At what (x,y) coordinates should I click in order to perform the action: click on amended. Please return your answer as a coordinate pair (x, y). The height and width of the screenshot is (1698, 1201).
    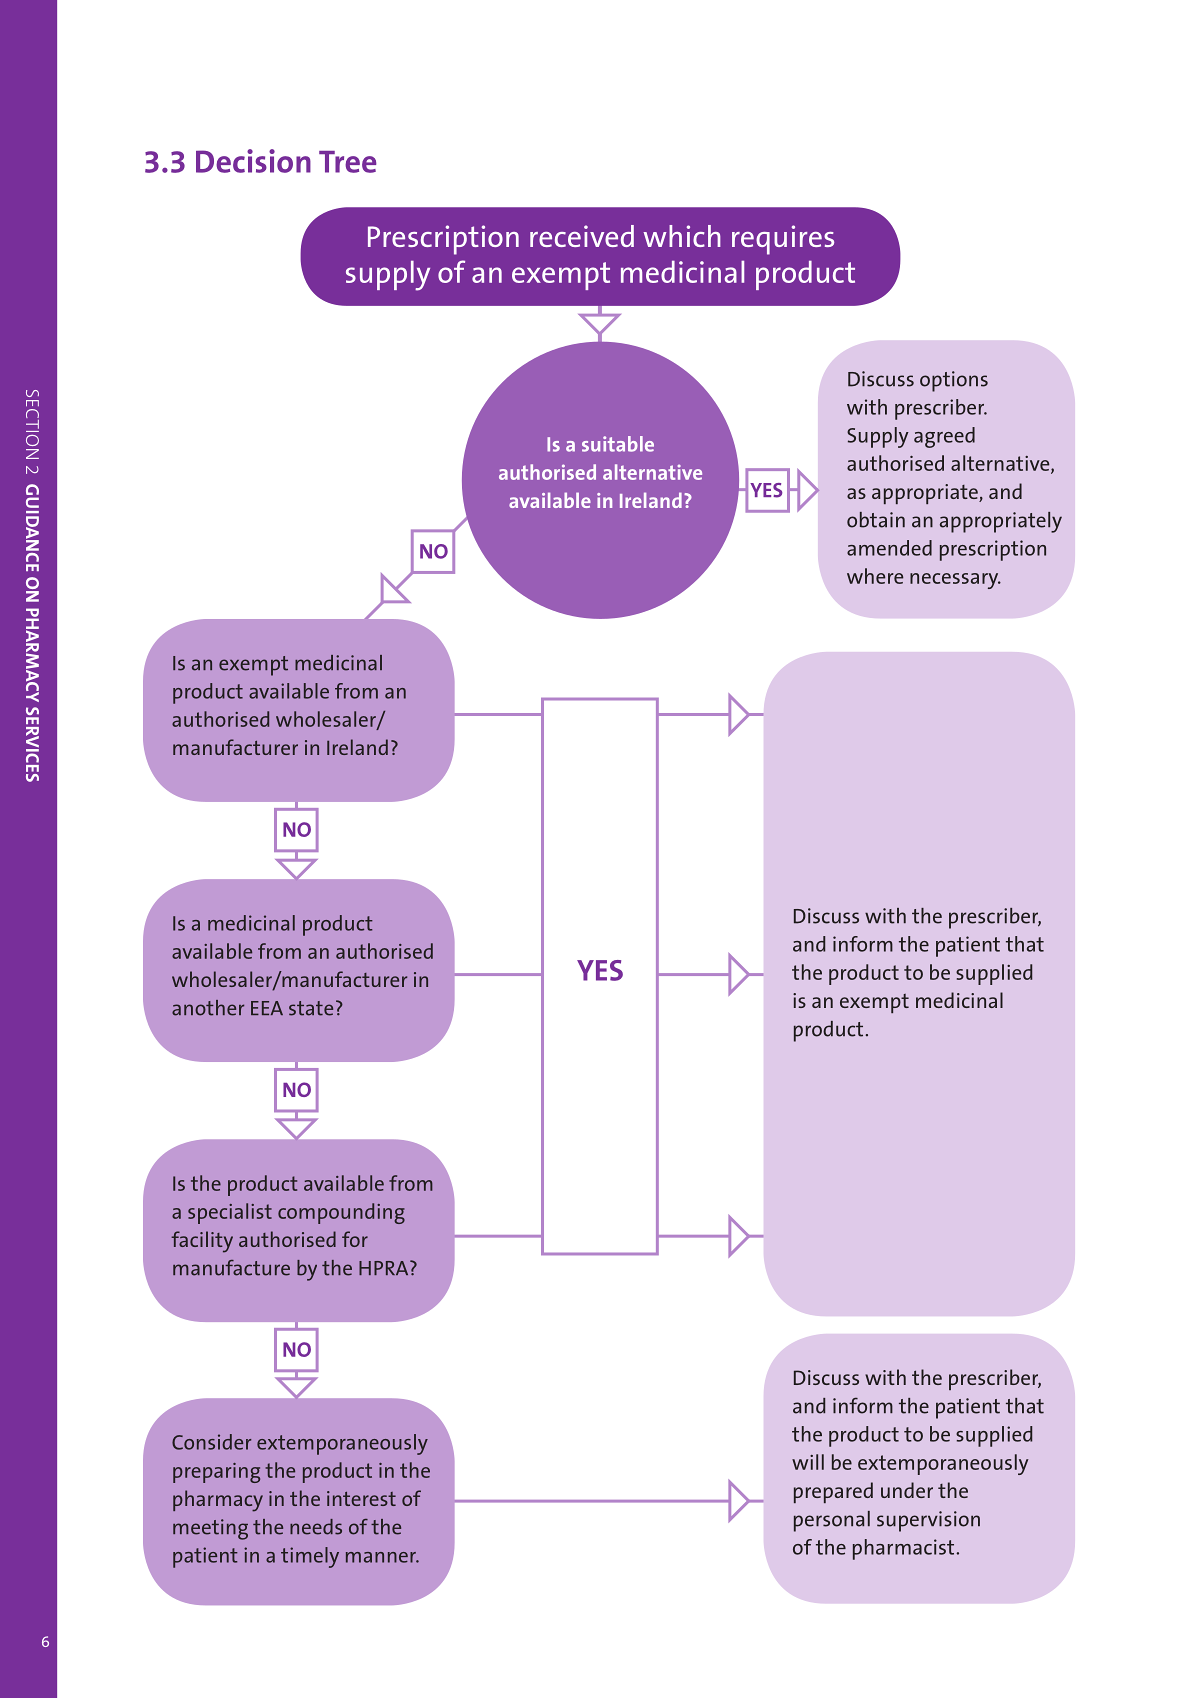
    Looking at the image, I should click on (889, 548).
